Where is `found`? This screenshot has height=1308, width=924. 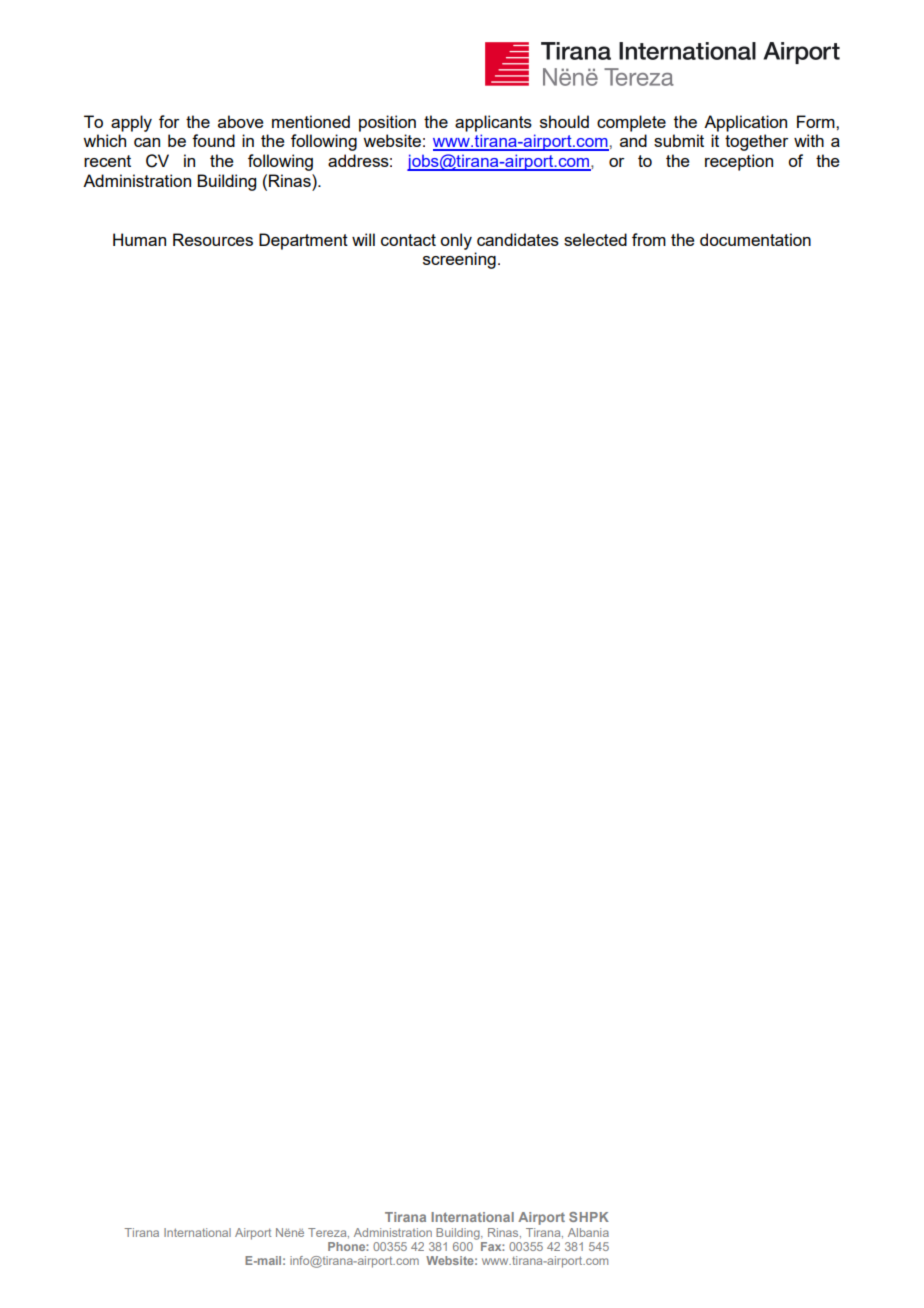 found is located at coordinates (213, 140).
